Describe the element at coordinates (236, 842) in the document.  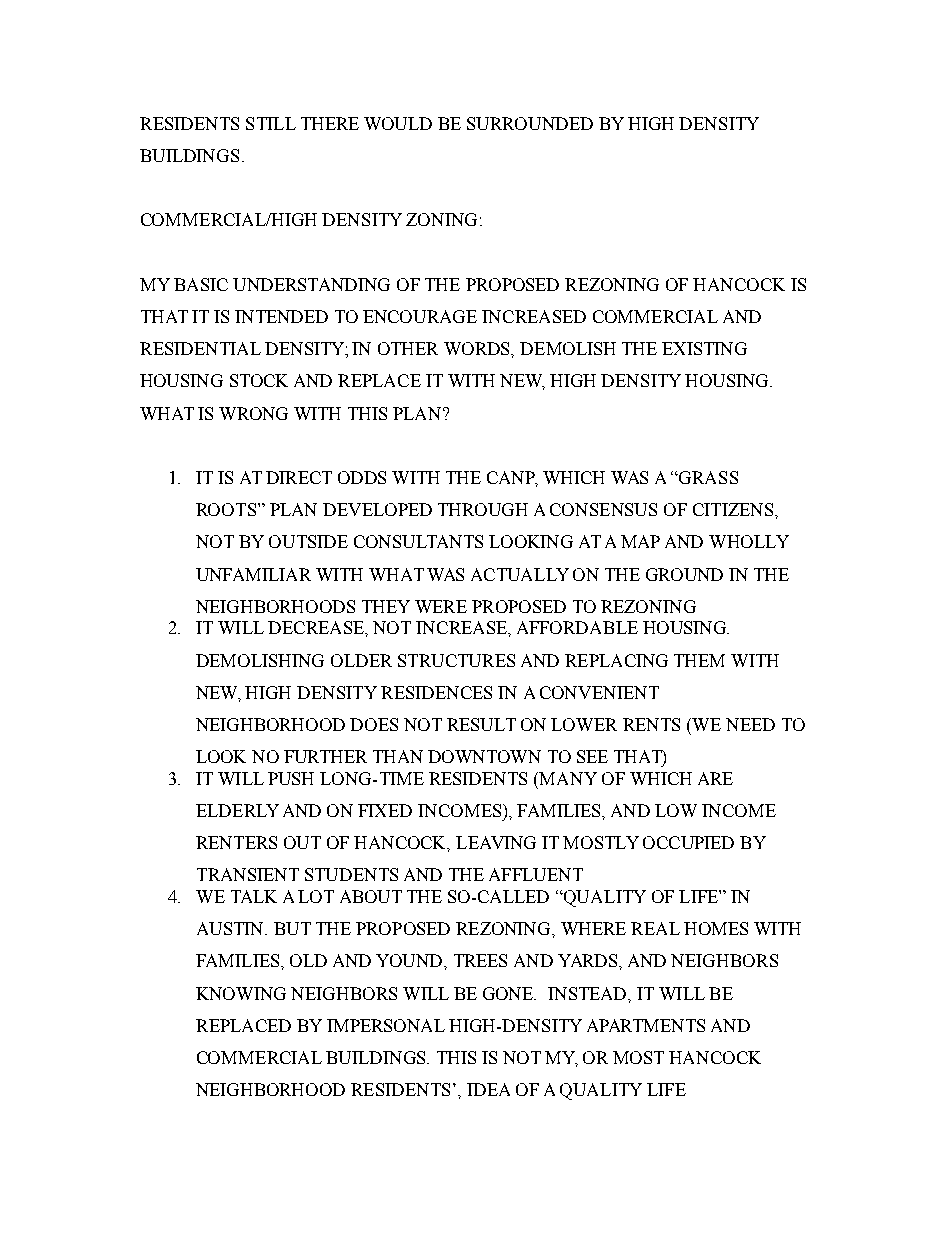
I see `RENTERS` at that location.
